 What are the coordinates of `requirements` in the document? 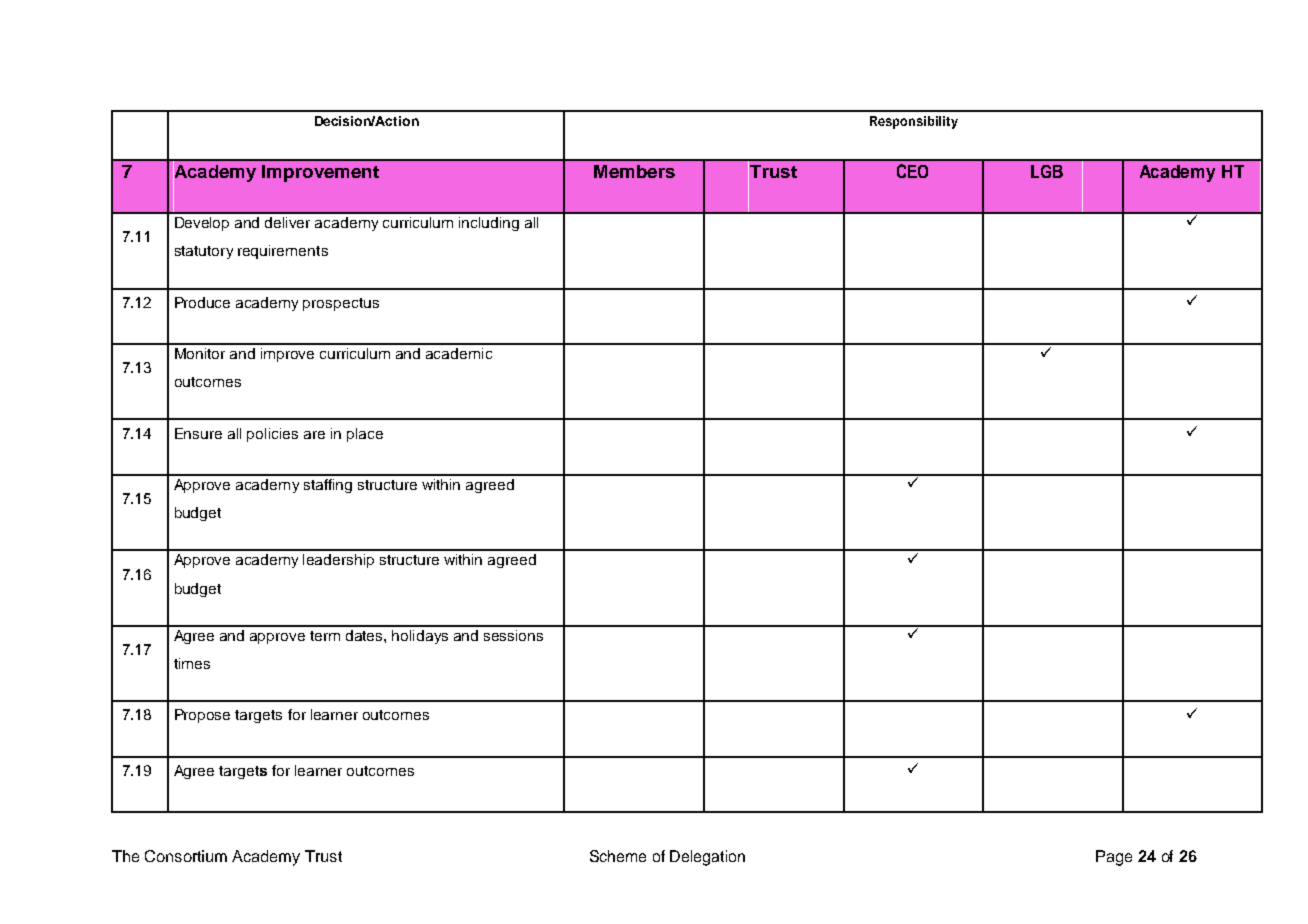 It's located at (283, 252).
